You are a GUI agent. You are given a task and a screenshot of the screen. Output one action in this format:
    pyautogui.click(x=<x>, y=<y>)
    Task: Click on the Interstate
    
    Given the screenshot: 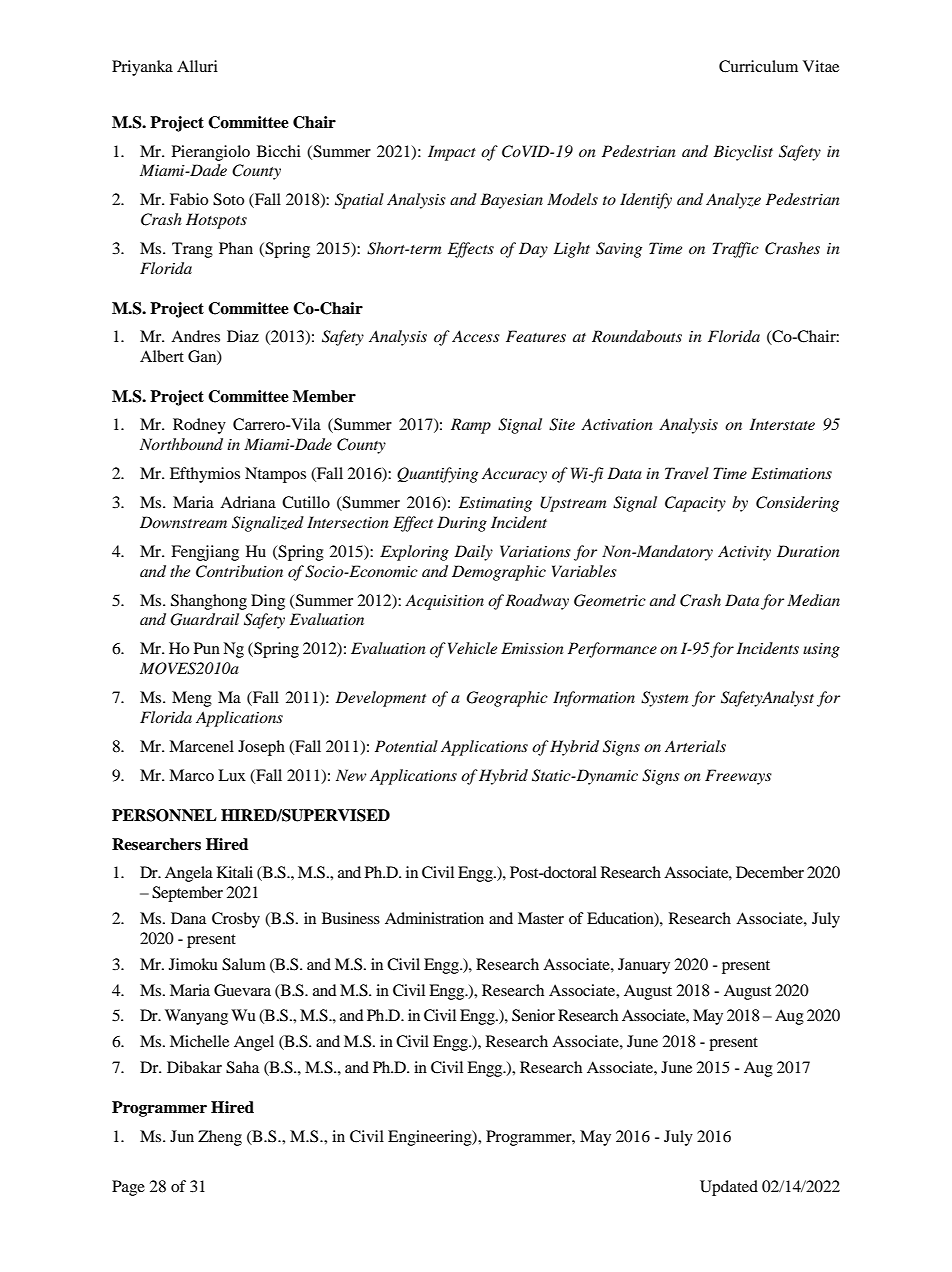 What is the action you would take?
    pyautogui.click(x=782, y=424)
